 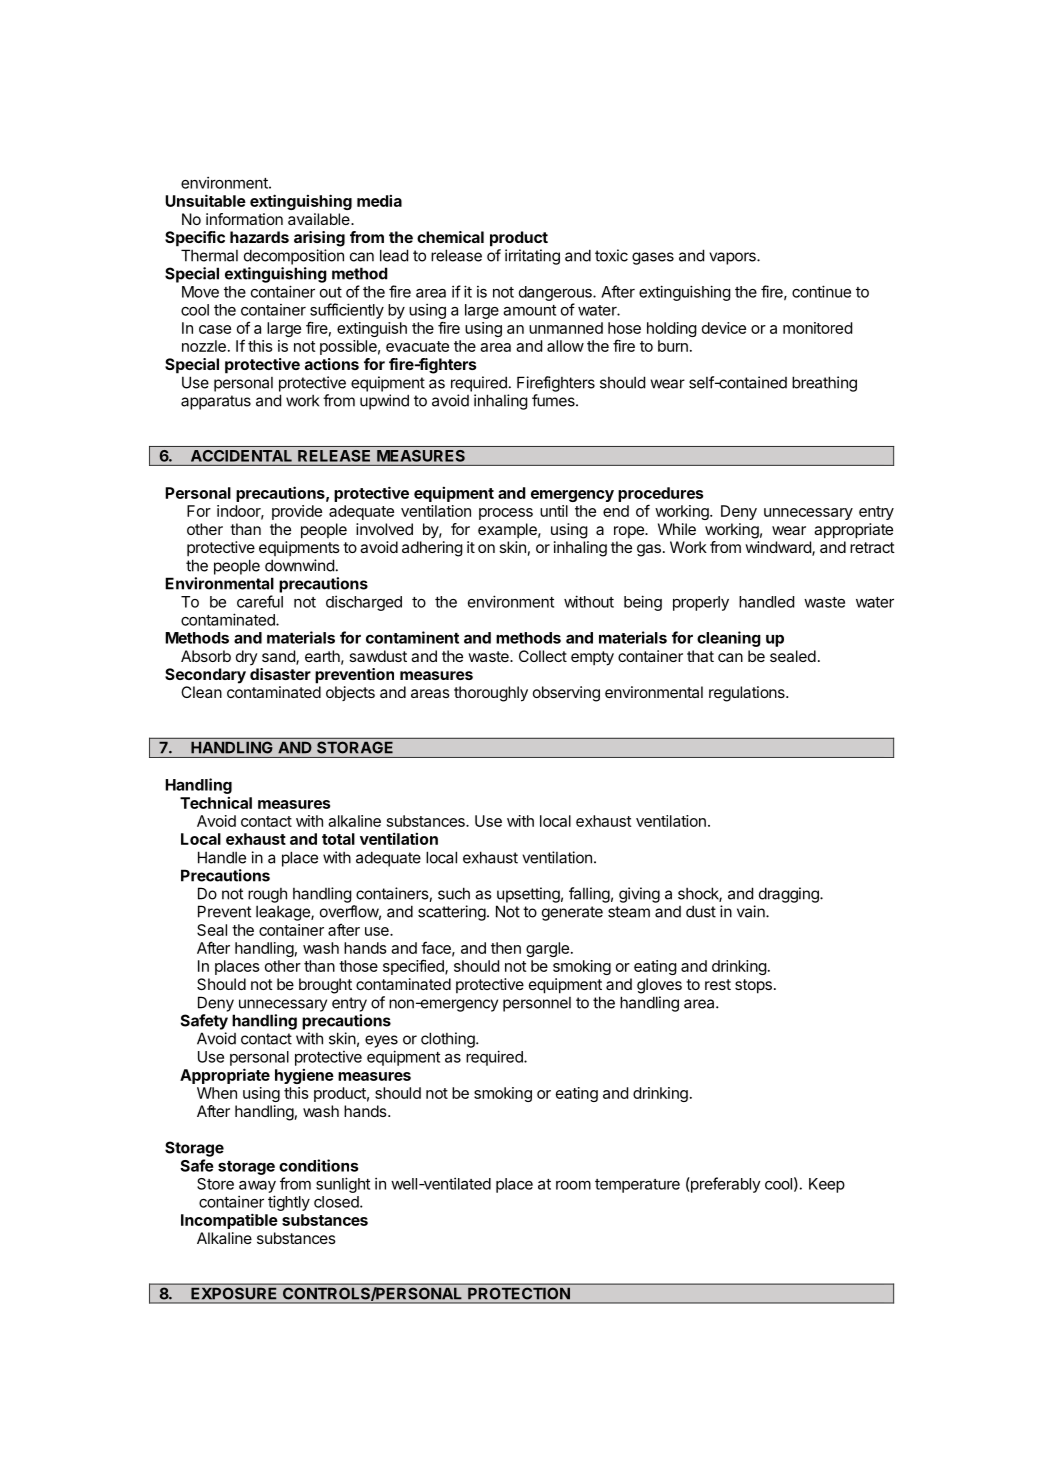 What do you see at coordinates (299, 565) in the image?
I see `downwind` at bounding box center [299, 565].
